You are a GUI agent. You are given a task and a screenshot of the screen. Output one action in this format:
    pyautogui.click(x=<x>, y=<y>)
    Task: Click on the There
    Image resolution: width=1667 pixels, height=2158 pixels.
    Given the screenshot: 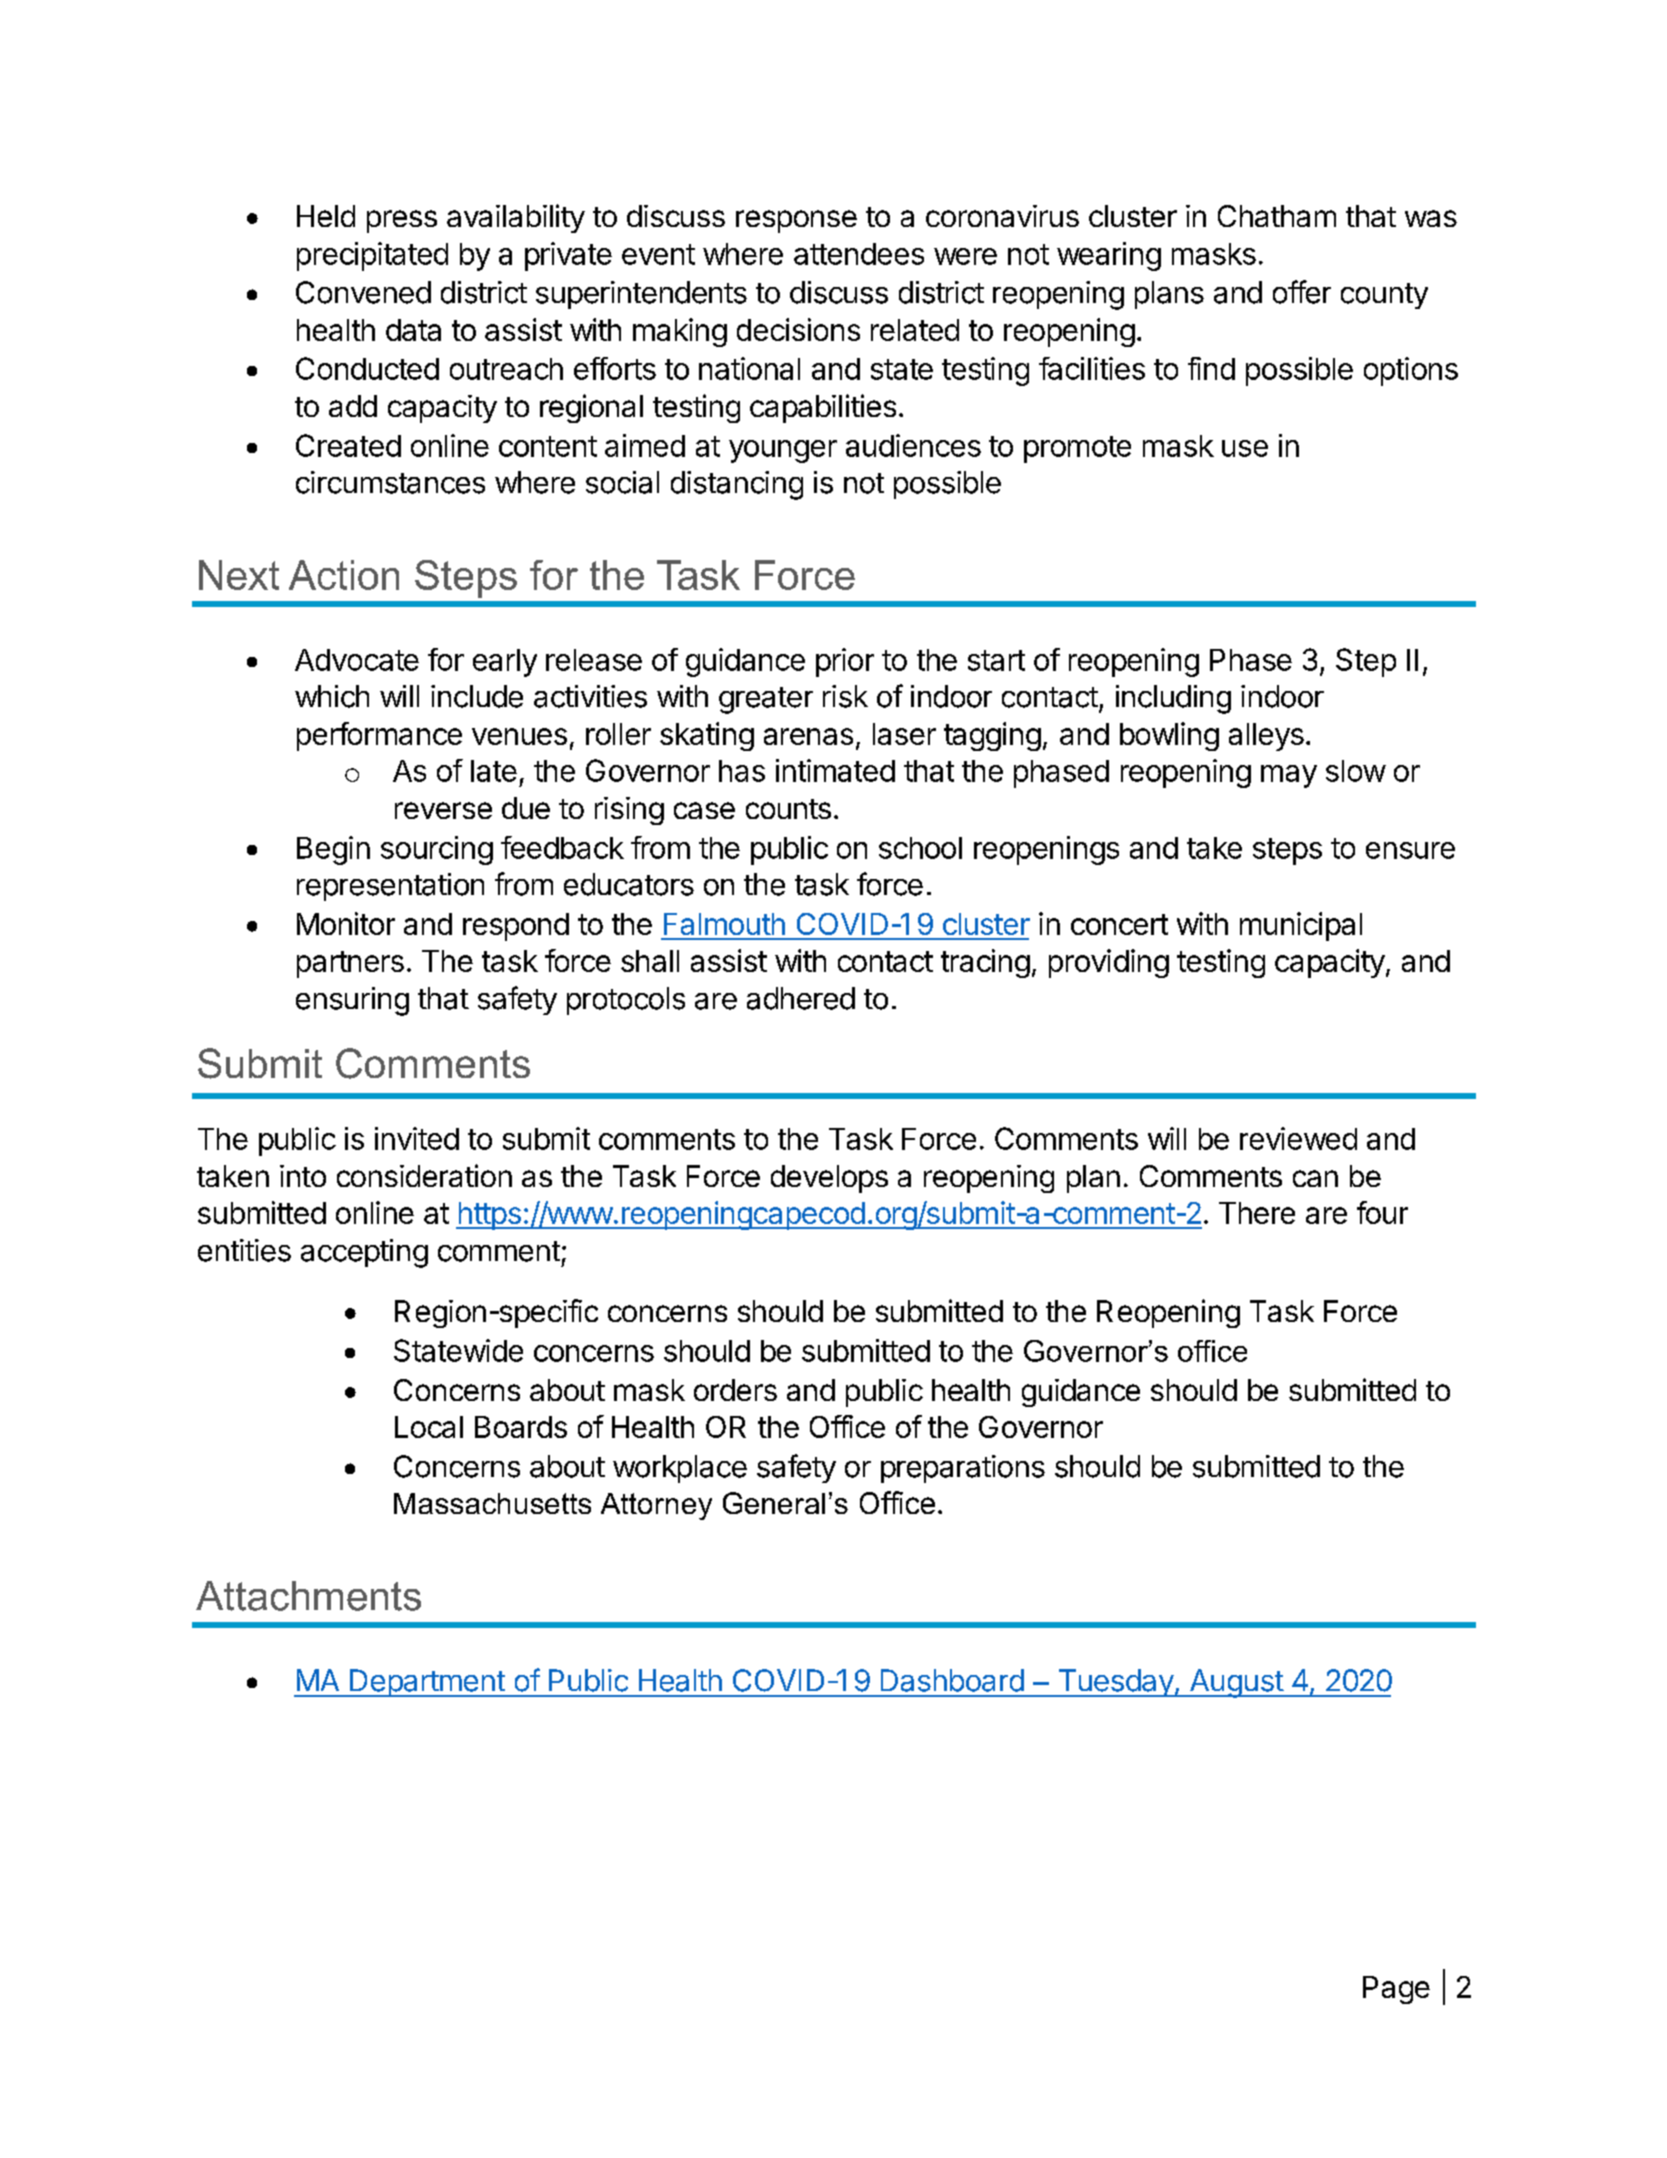 What is the action you would take?
    pyautogui.click(x=1257, y=1213)
